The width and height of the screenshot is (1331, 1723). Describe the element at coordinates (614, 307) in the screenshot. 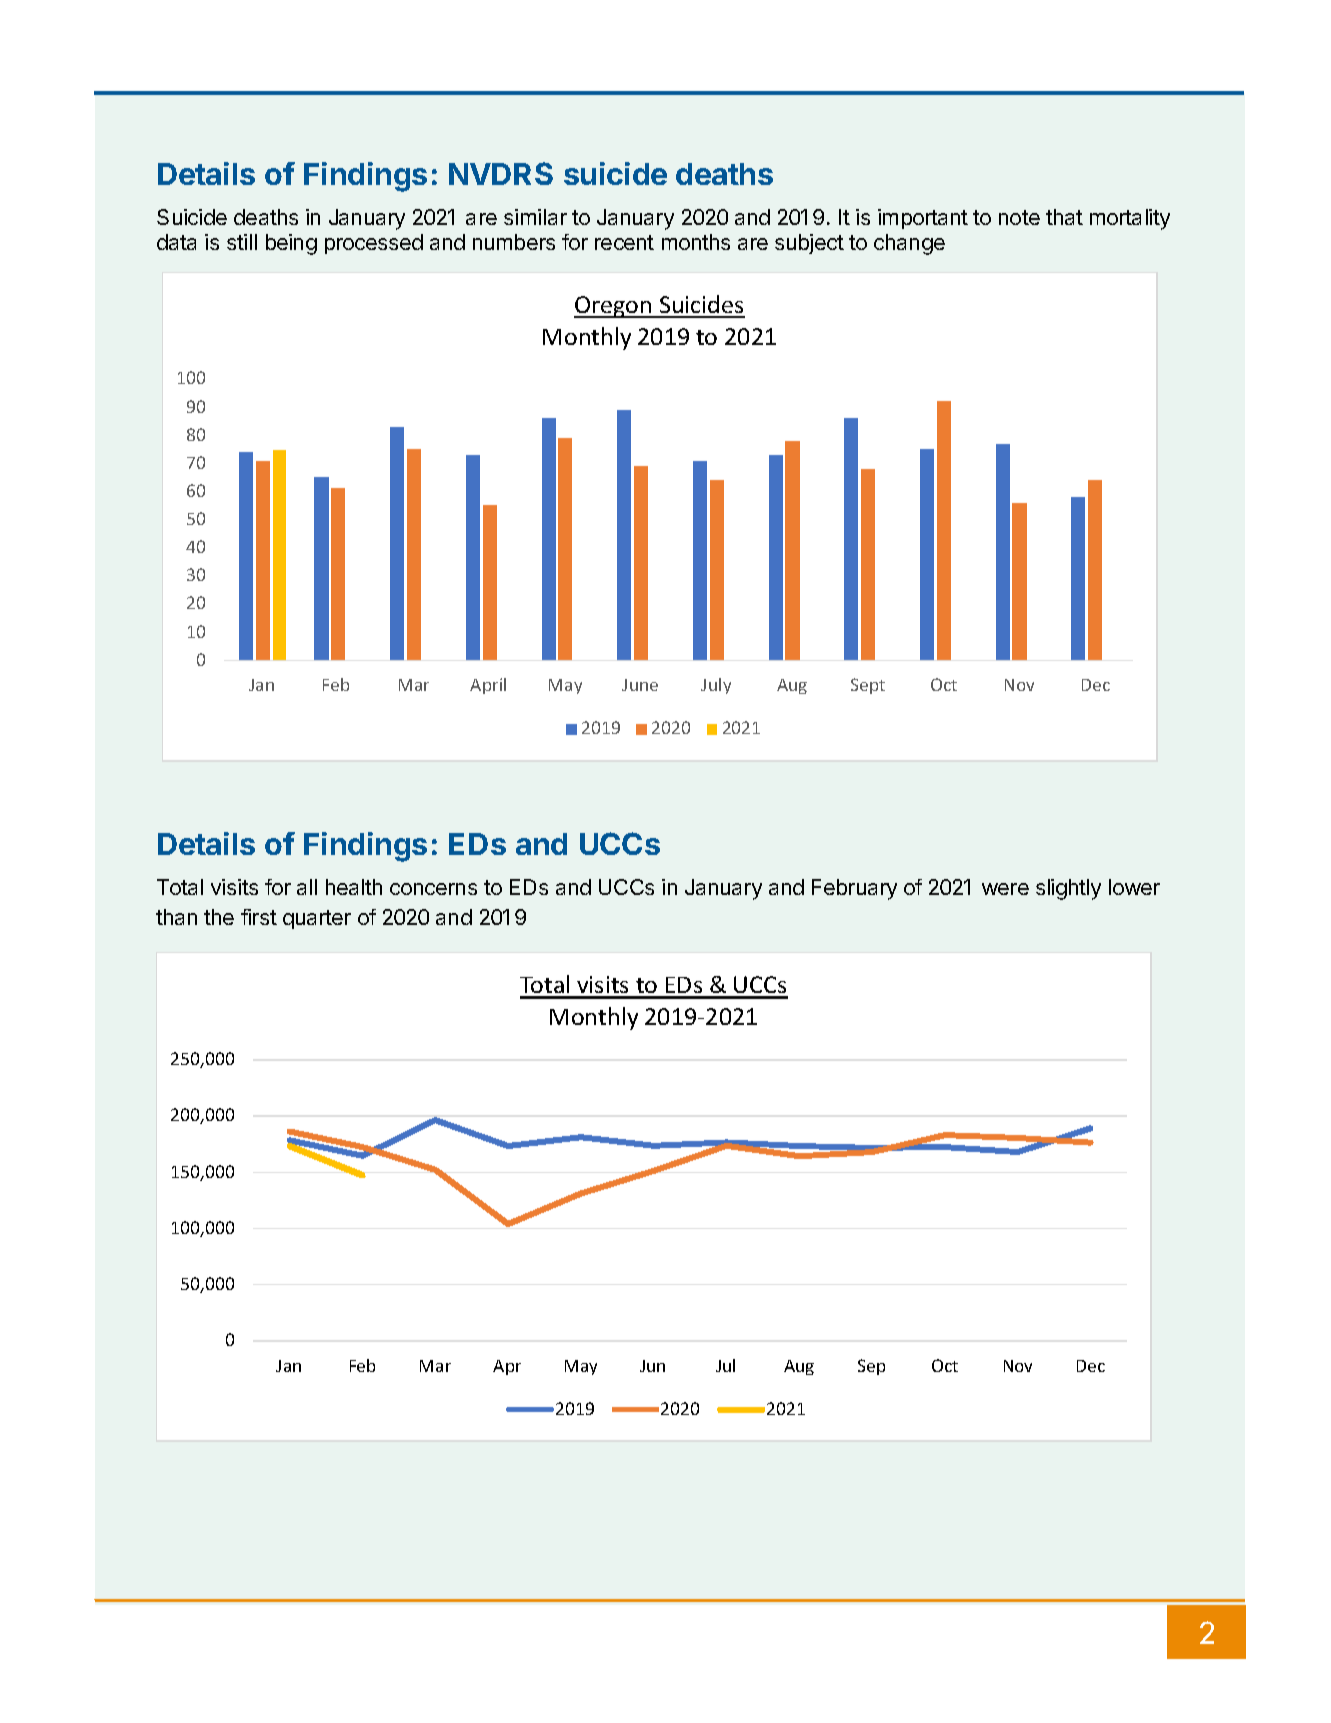

I see `Oregon` at that location.
